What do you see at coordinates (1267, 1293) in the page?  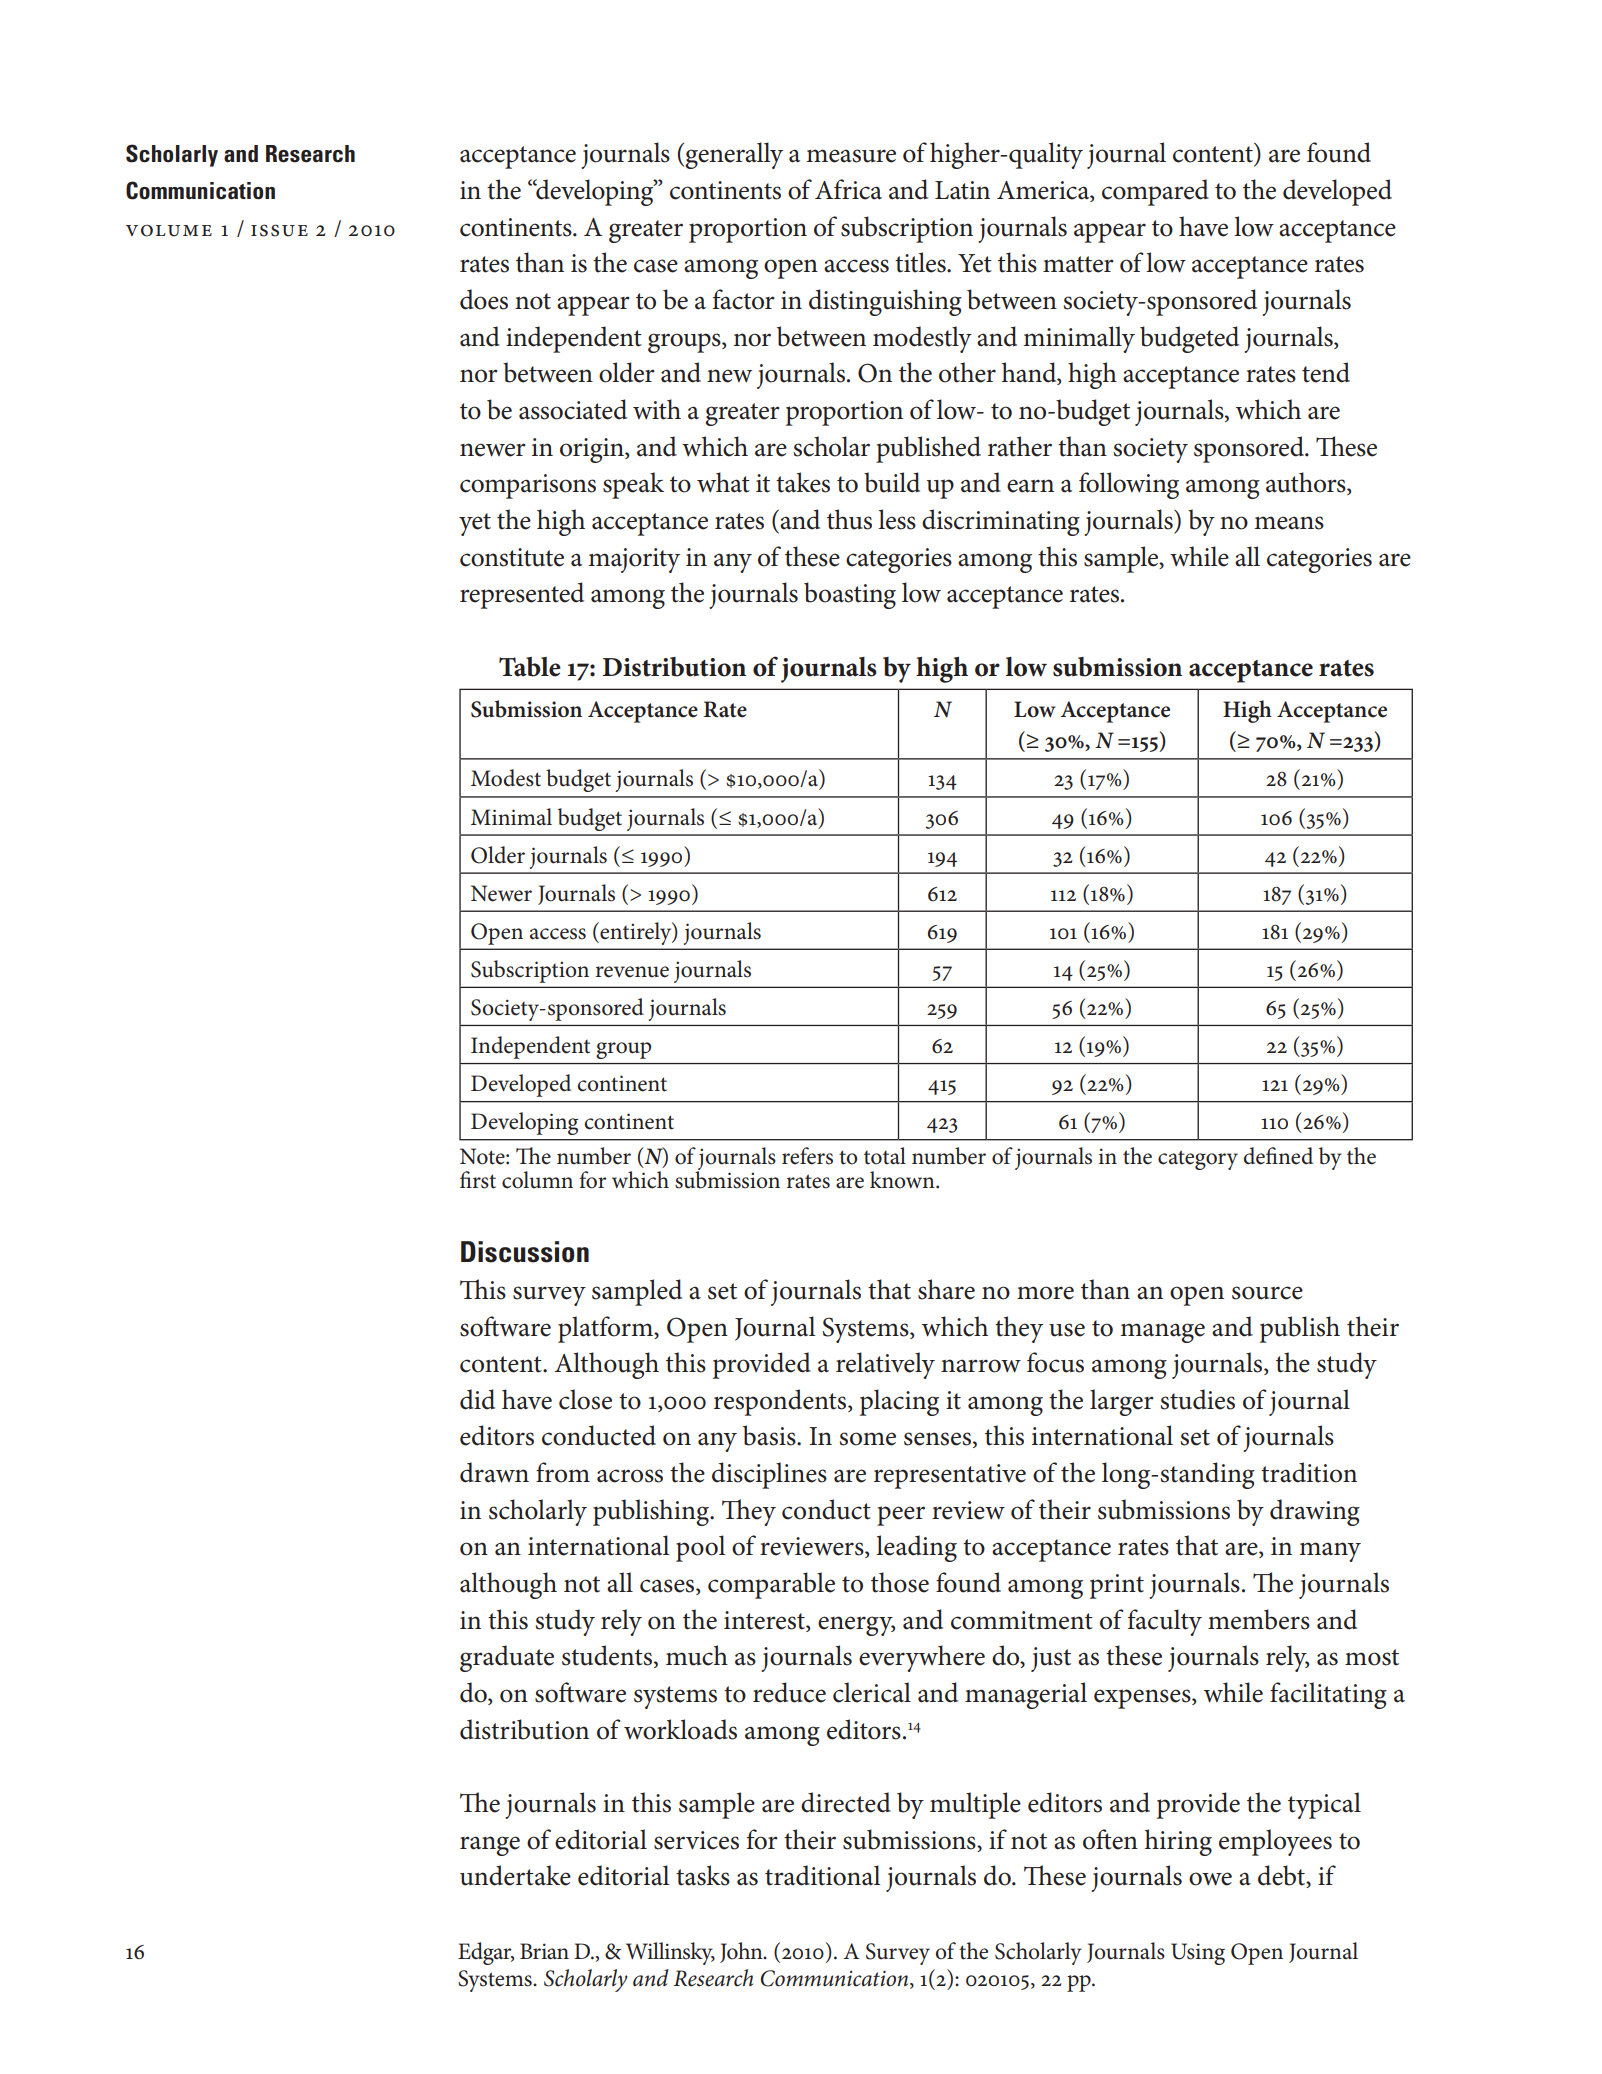 I see `source` at bounding box center [1267, 1293].
